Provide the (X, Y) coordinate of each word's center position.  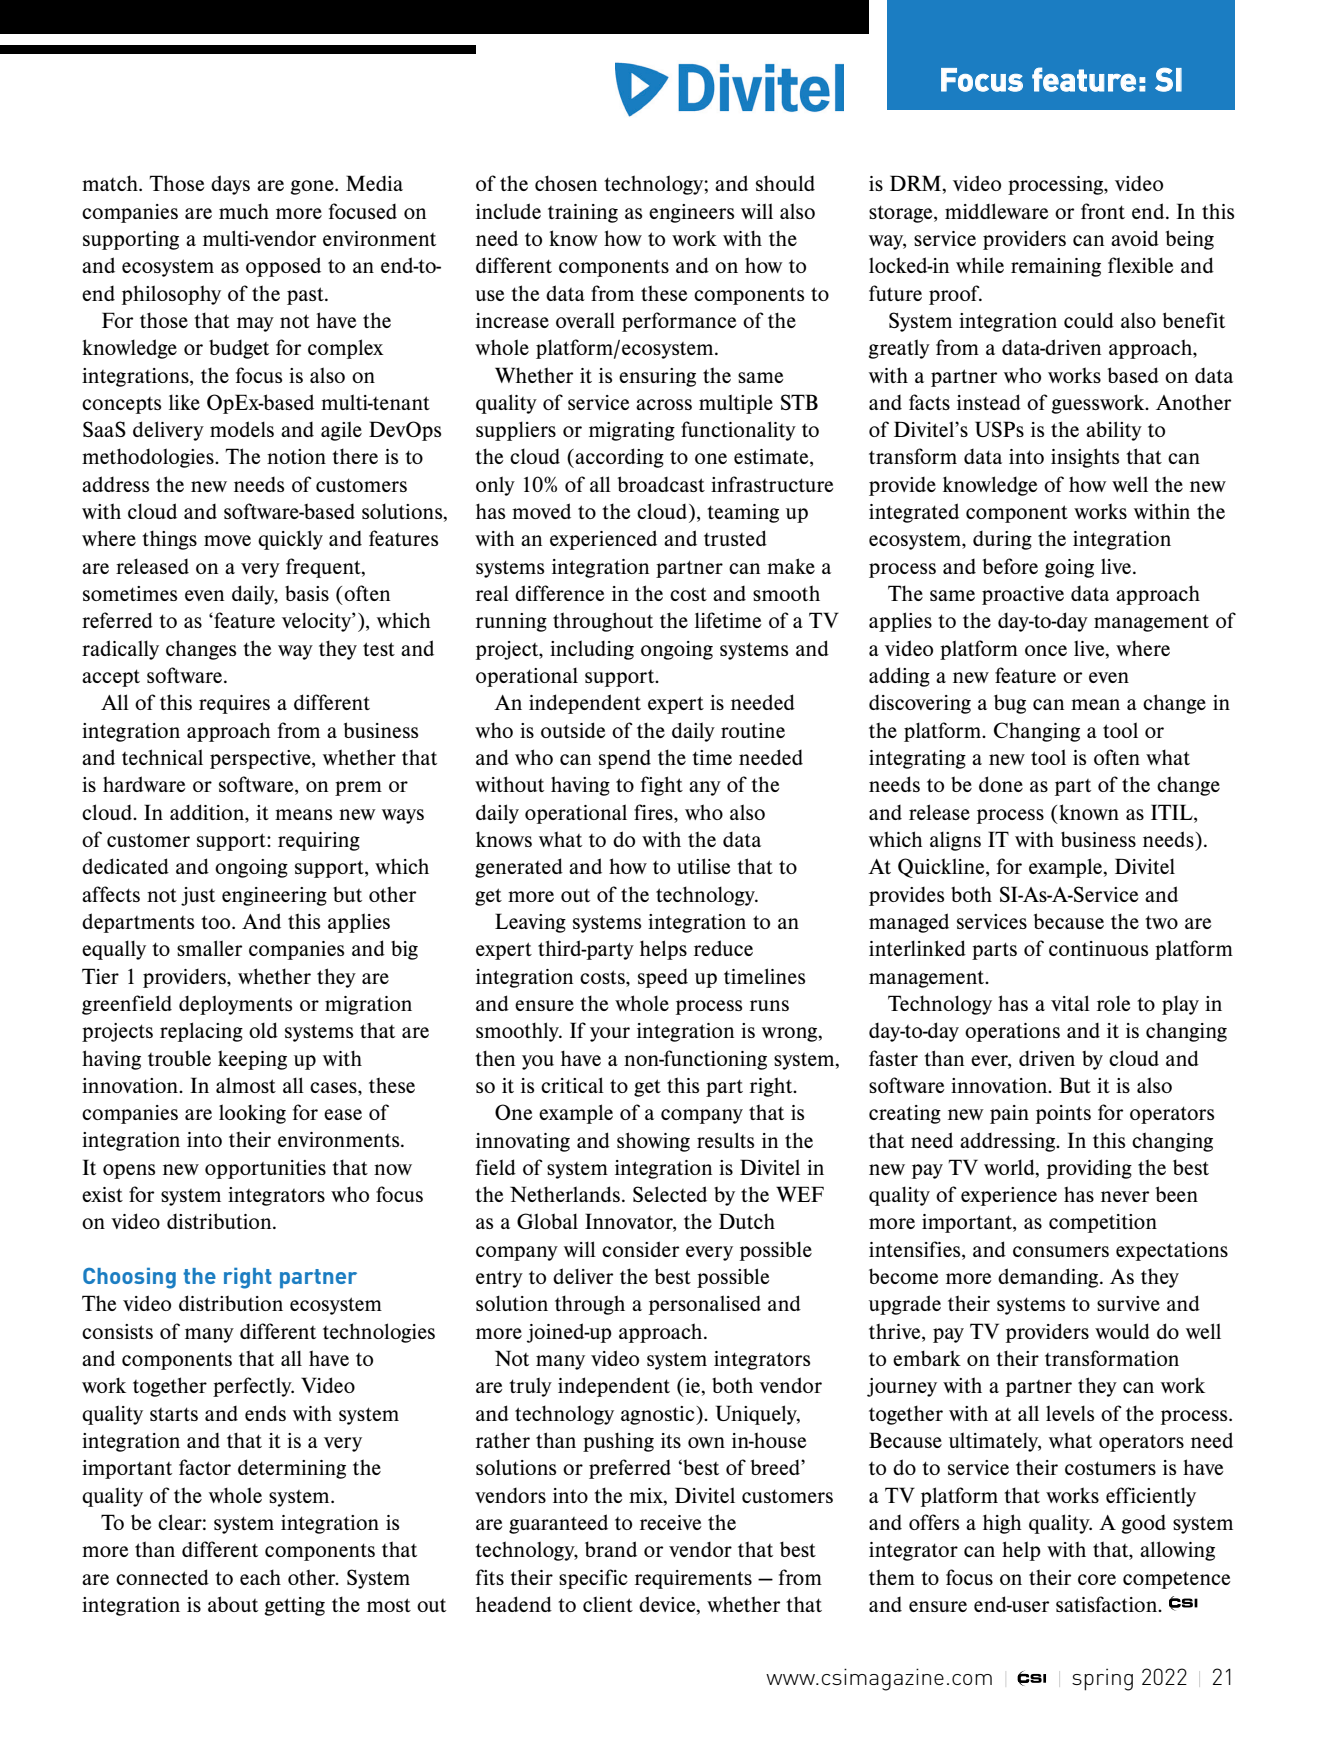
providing (1089, 1169)
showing (653, 1142)
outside (573, 730)
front (1103, 211)
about (233, 1604)
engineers (691, 213)
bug (1010, 704)
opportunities (265, 1169)
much (244, 211)
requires (234, 704)
